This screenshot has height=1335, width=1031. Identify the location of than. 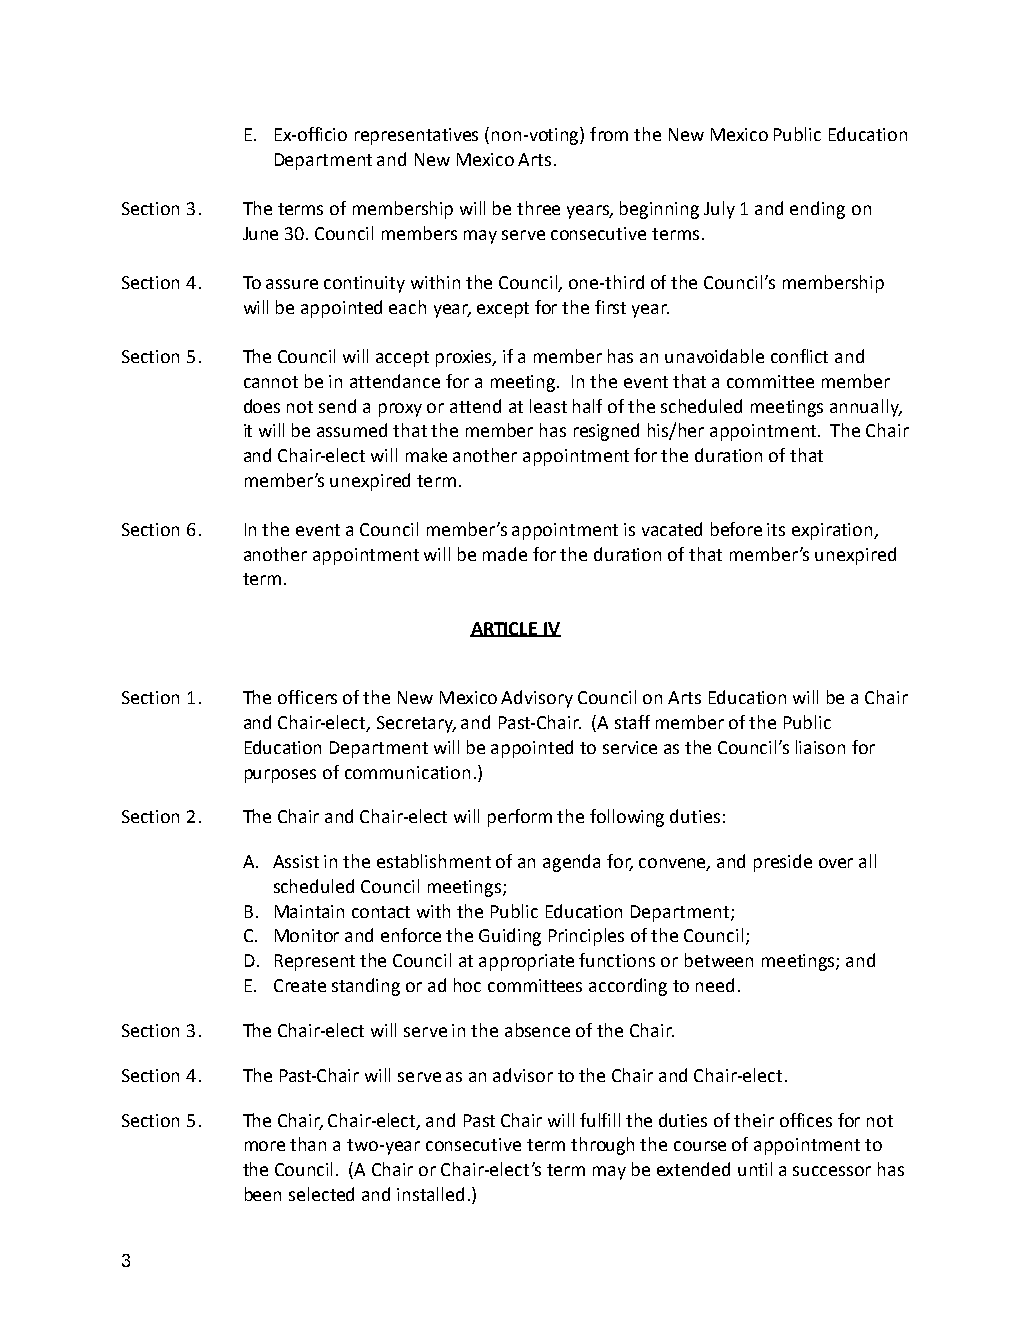
(308, 1144).
